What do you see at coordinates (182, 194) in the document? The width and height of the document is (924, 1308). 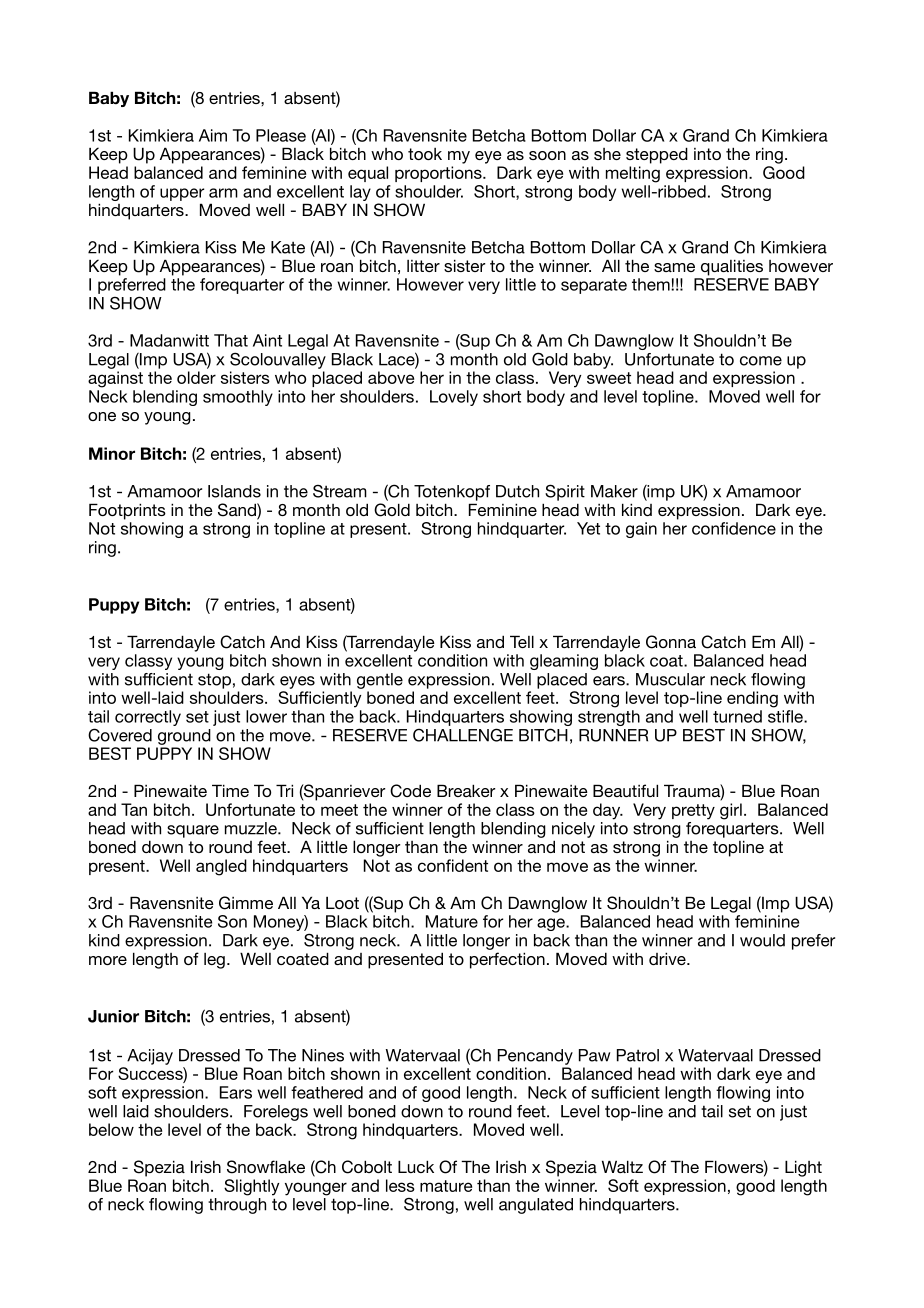 I see `upper` at bounding box center [182, 194].
